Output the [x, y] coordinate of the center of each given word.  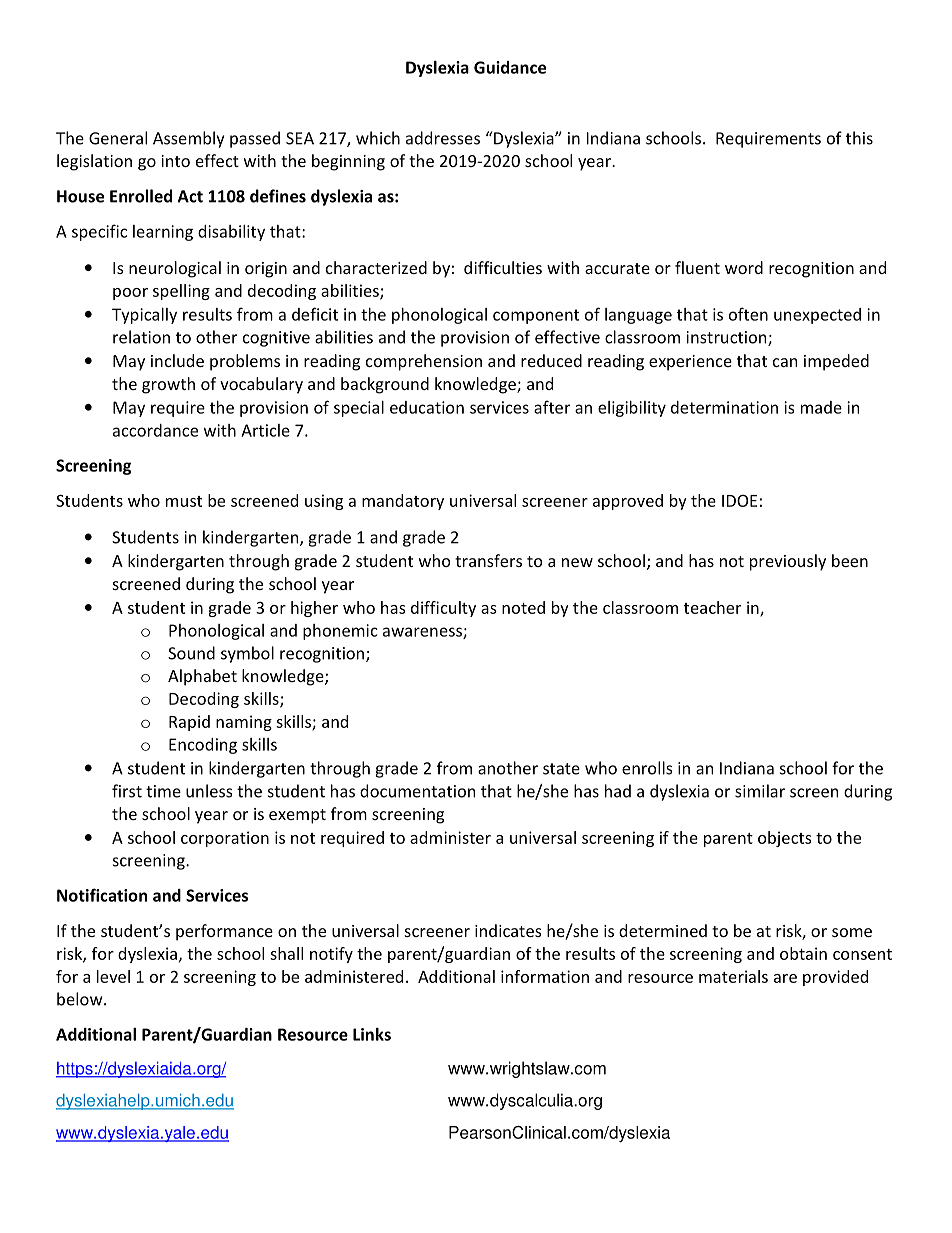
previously [788, 562]
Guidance [510, 67]
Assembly [188, 139]
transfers [488, 560]
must [184, 501]
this [859, 138]
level [113, 976]
